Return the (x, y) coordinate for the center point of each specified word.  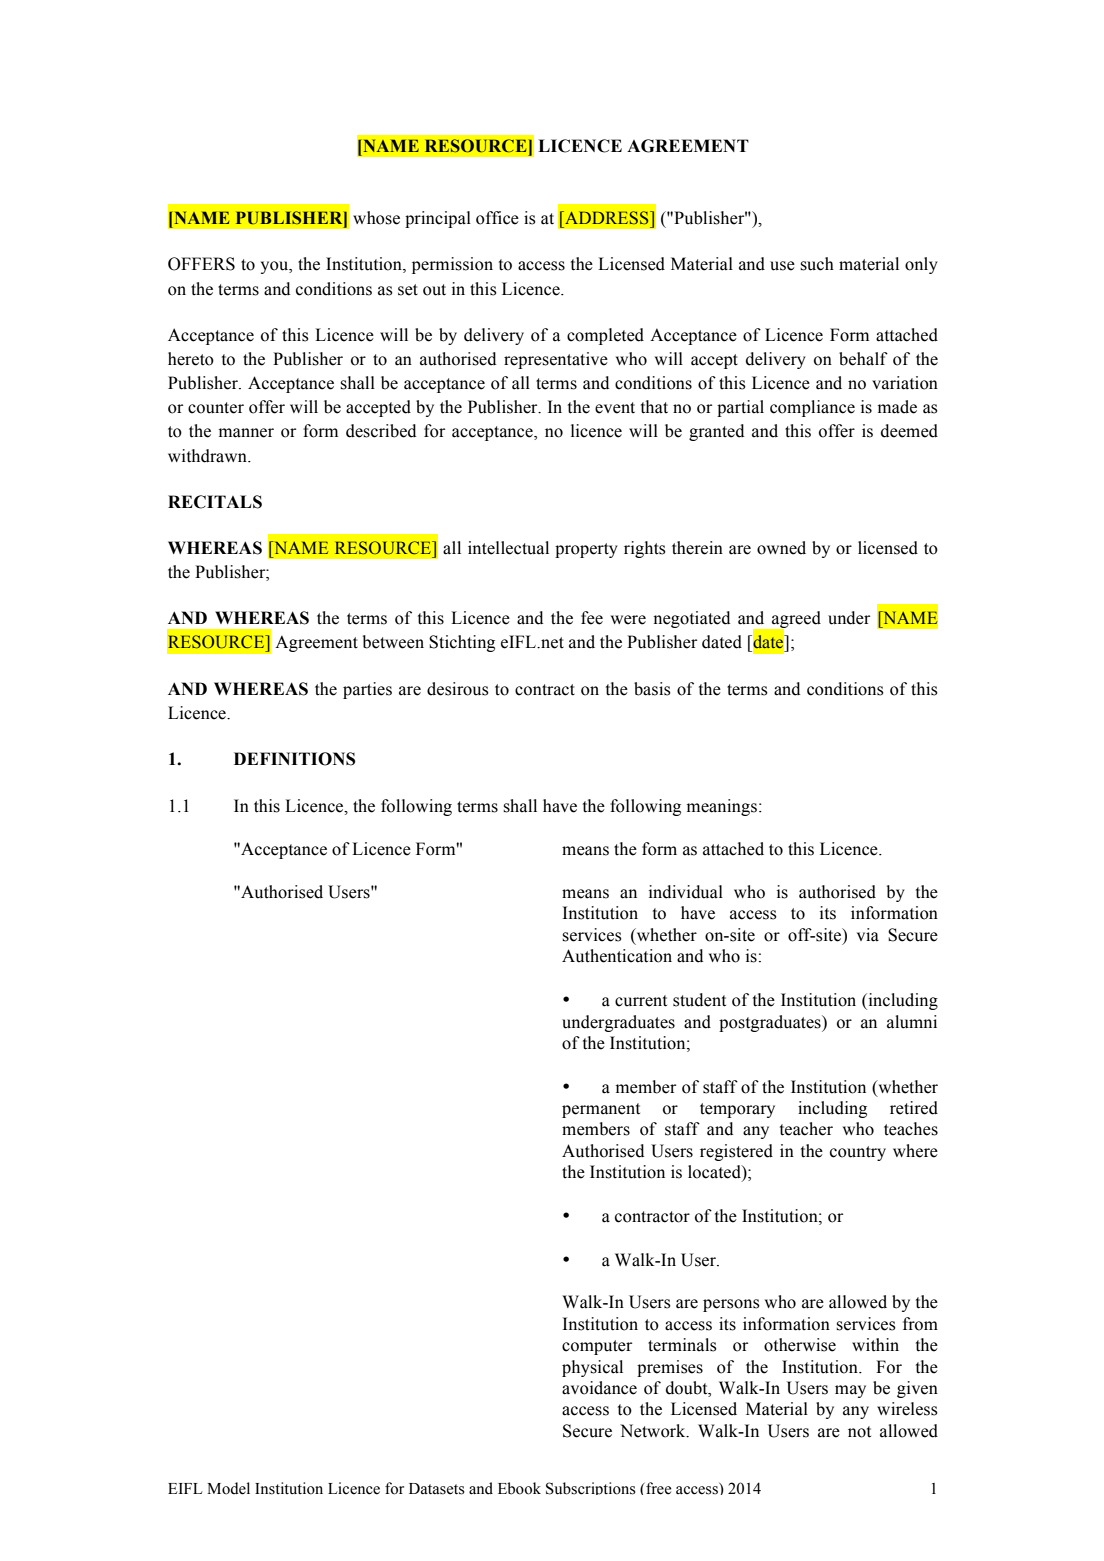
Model (228, 1488)
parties (367, 690)
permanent (601, 1110)
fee (592, 618)
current (641, 1001)
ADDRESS (607, 218)
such (817, 264)
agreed (795, 621)
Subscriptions (591, 1488)
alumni (912, 1022)
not (859, 1432)
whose (376, 218)
